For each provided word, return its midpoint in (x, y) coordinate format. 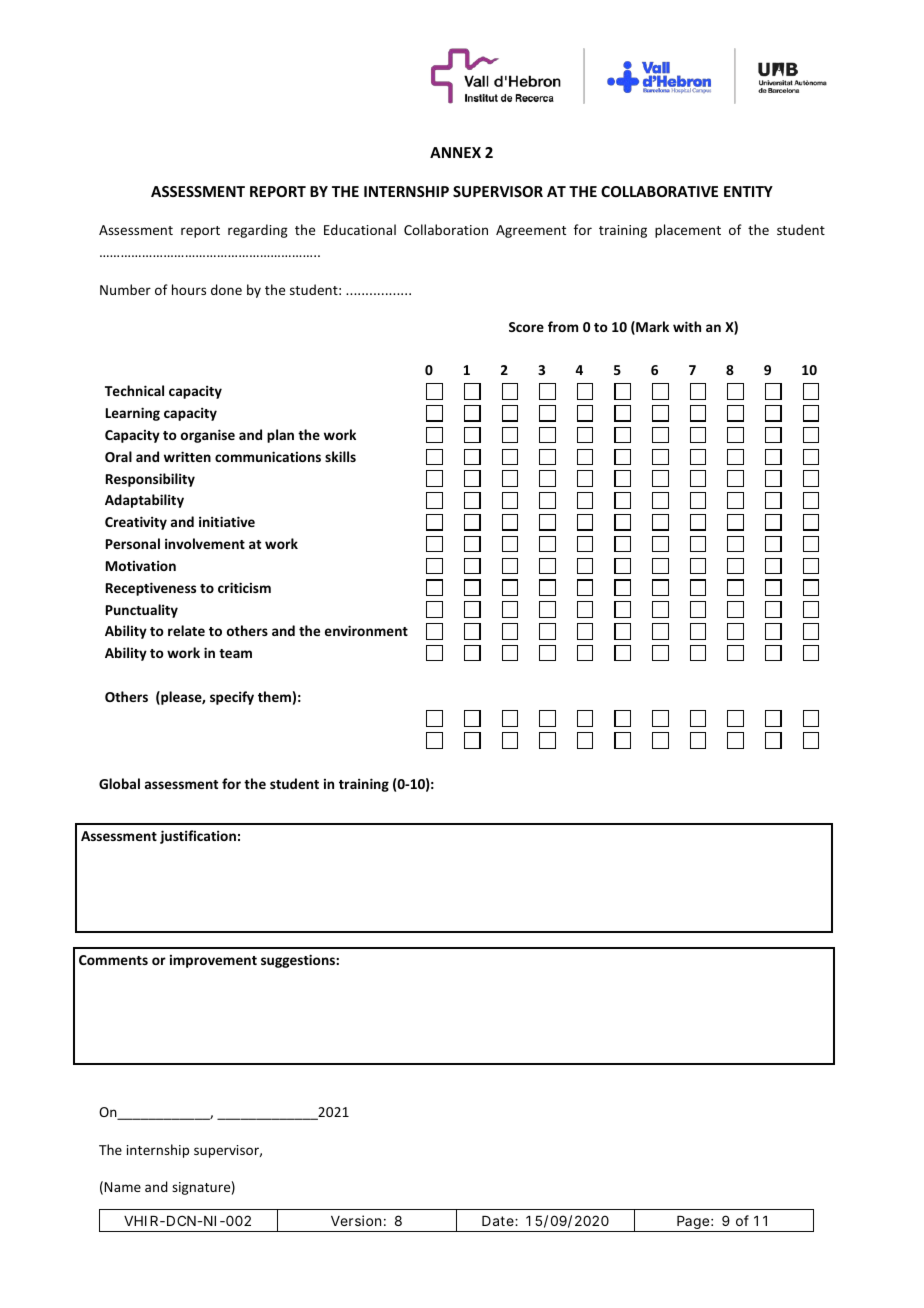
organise (208, 436)
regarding (258, 231)
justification (198, 837)
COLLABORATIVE (659, 191)
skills (340, 456)
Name (122, 1187)
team (235, 653)
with (687, 326)
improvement (213, 961)
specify (232, 698)
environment (366, 630)
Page (693, 1224)
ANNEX (455, 152)
